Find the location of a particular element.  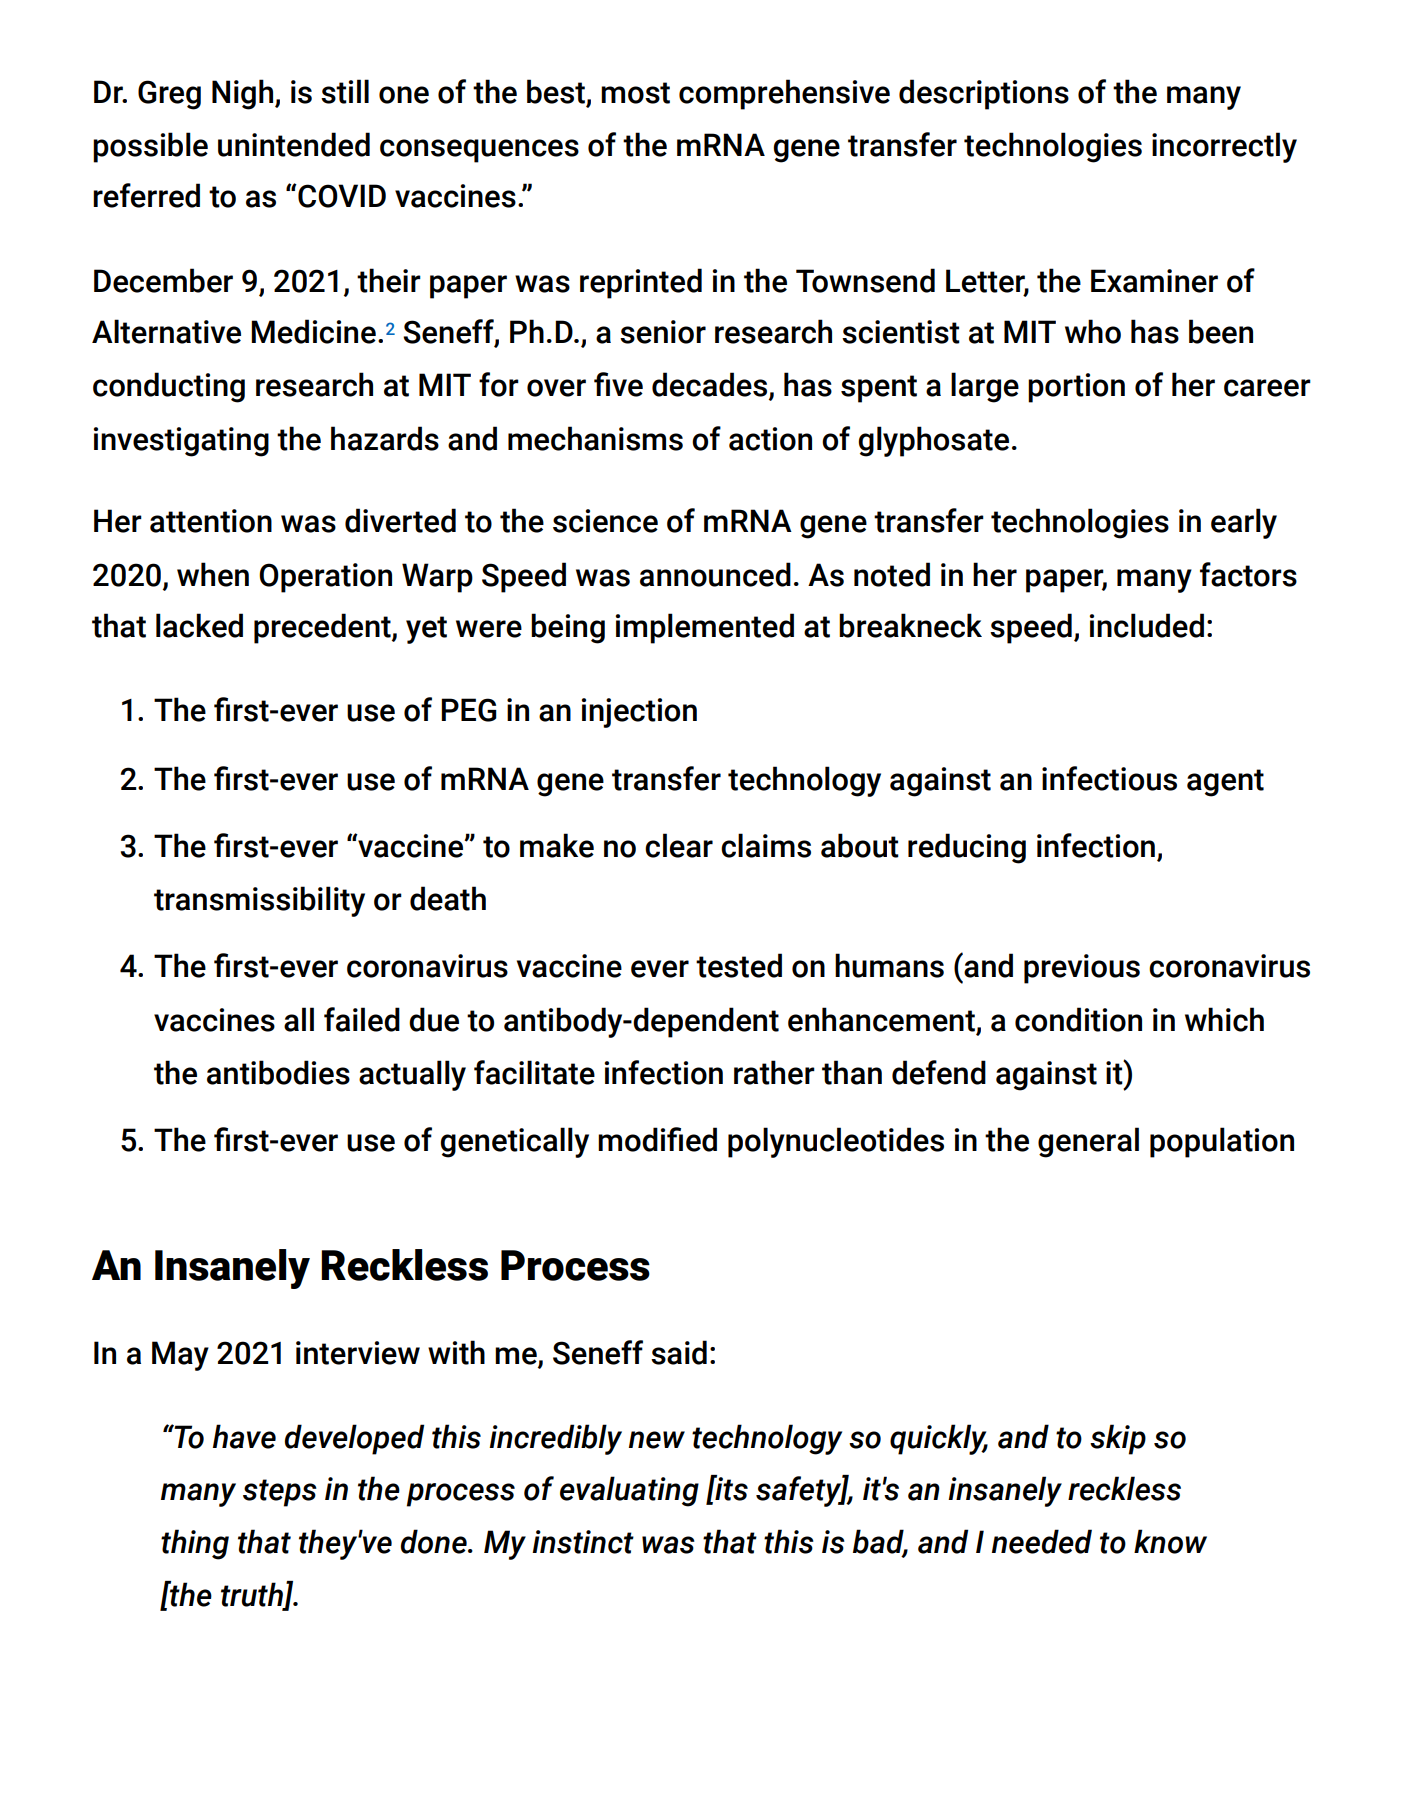

clear is located at coordinates (679, 845).
